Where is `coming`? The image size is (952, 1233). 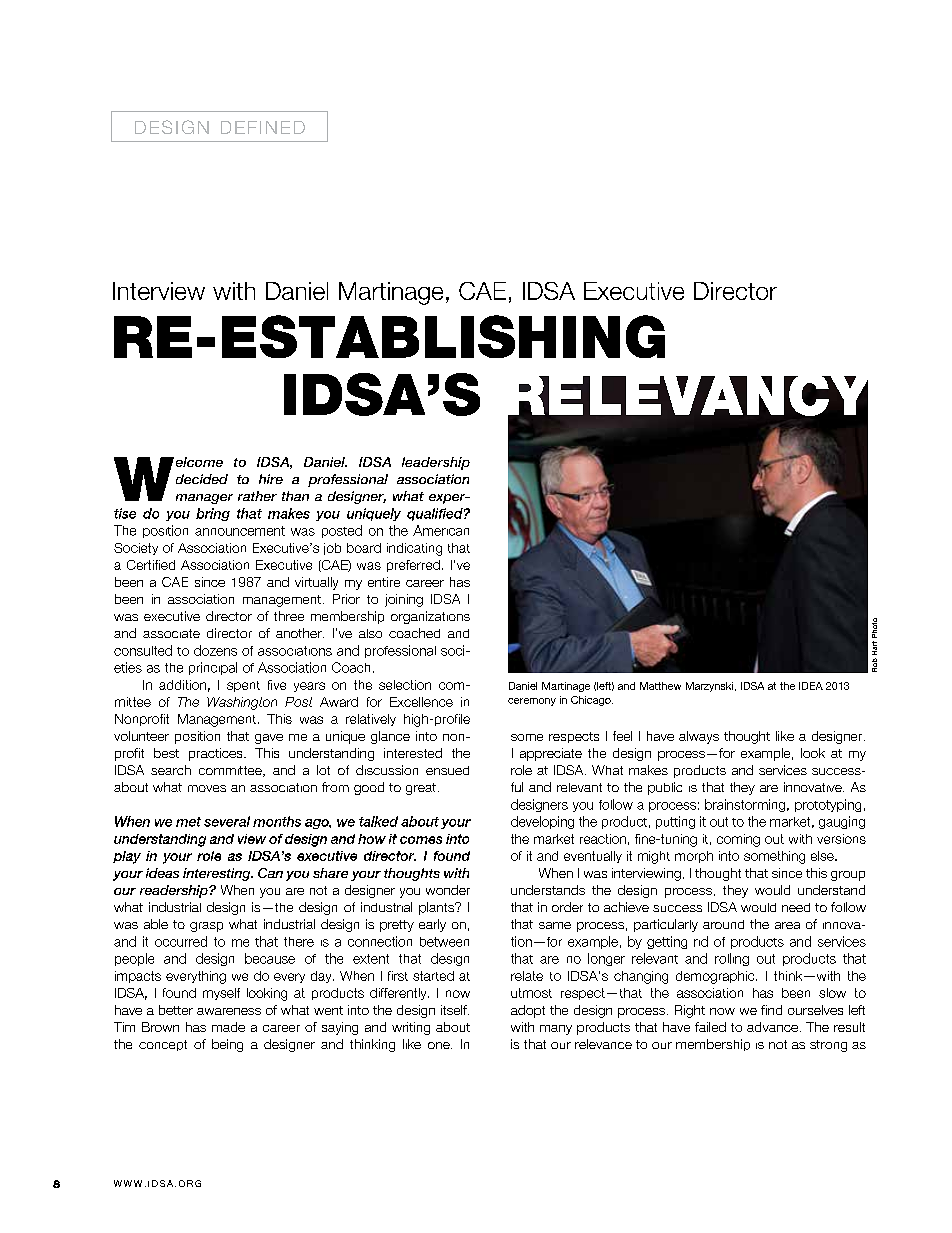
coming is located at coordinates (738, 840).
